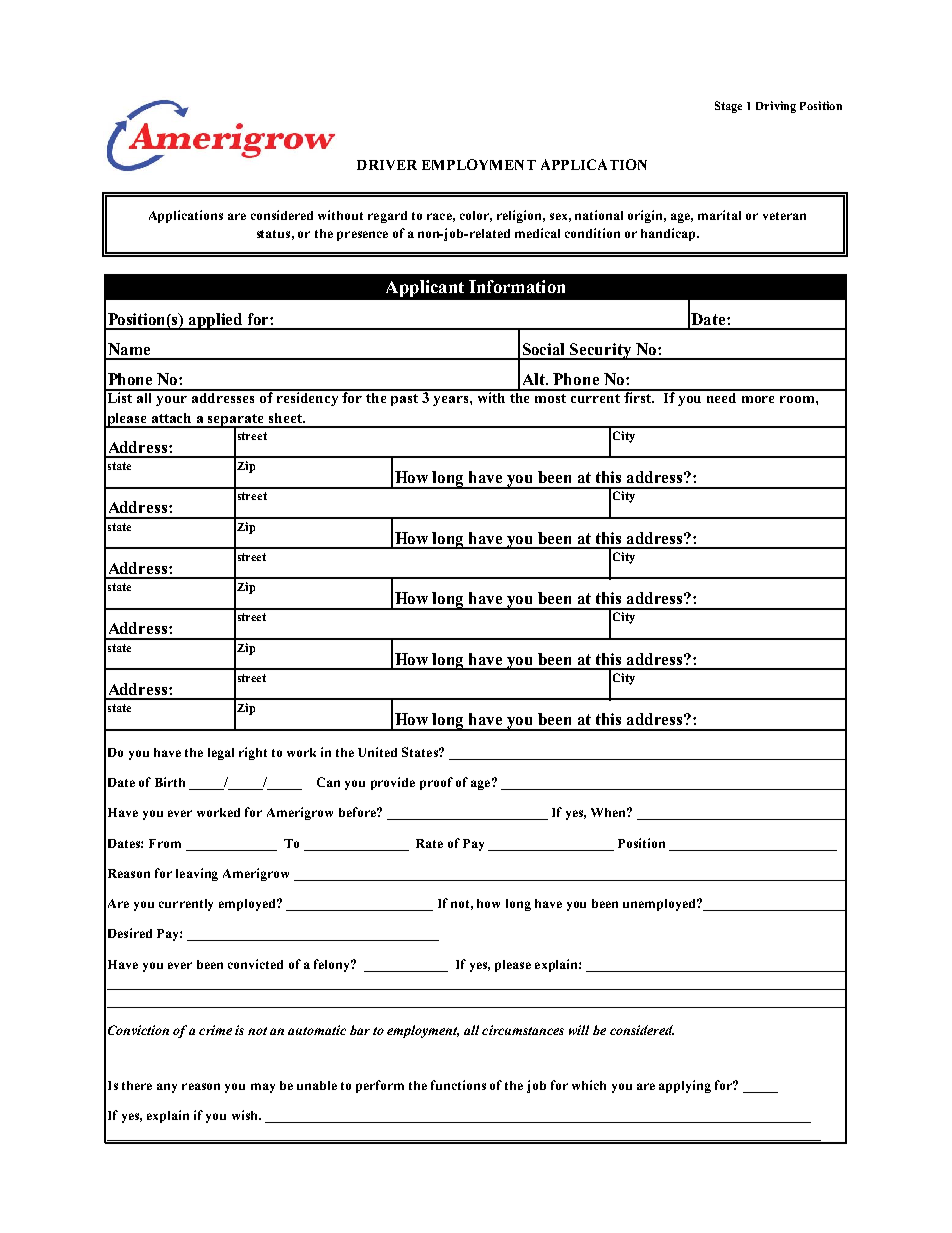 The image size is (952, 1233). I want to click on crime, so click(215, 1030).
